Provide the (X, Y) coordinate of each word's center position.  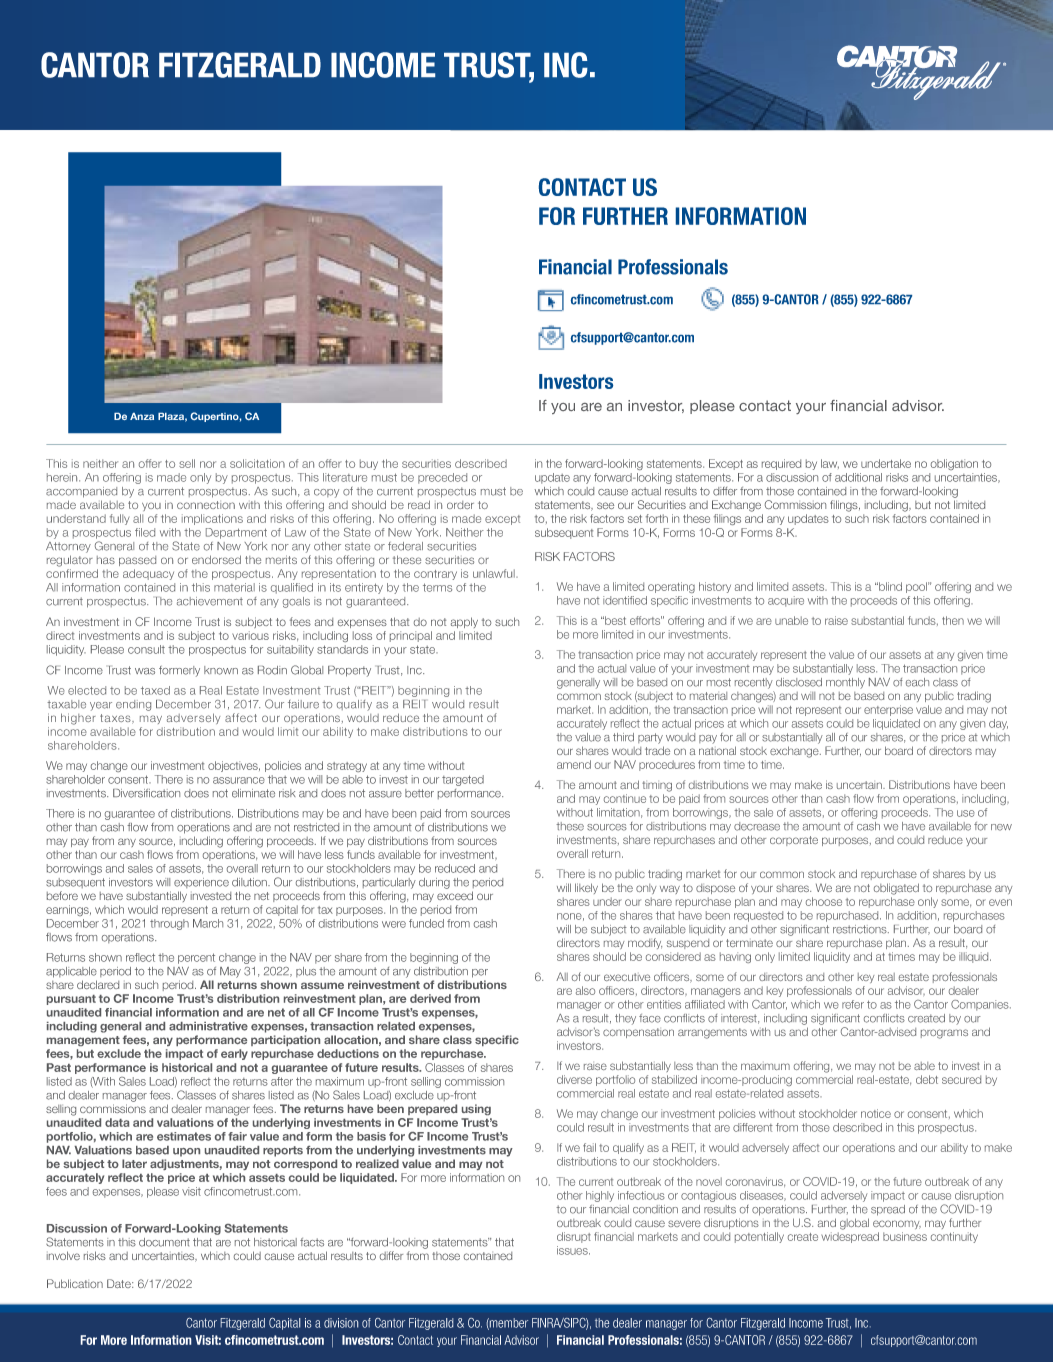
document (164, 1242)
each (917, 682)
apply (464, 622)
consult (146, 649)
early (234, 1054)
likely (586, 888)
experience (201, 883)
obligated (896, 889)
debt (927, 1079)
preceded (442, 478)
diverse (574, 1079)
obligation (954, 464)
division (341, 1323)
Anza (142, 416)
